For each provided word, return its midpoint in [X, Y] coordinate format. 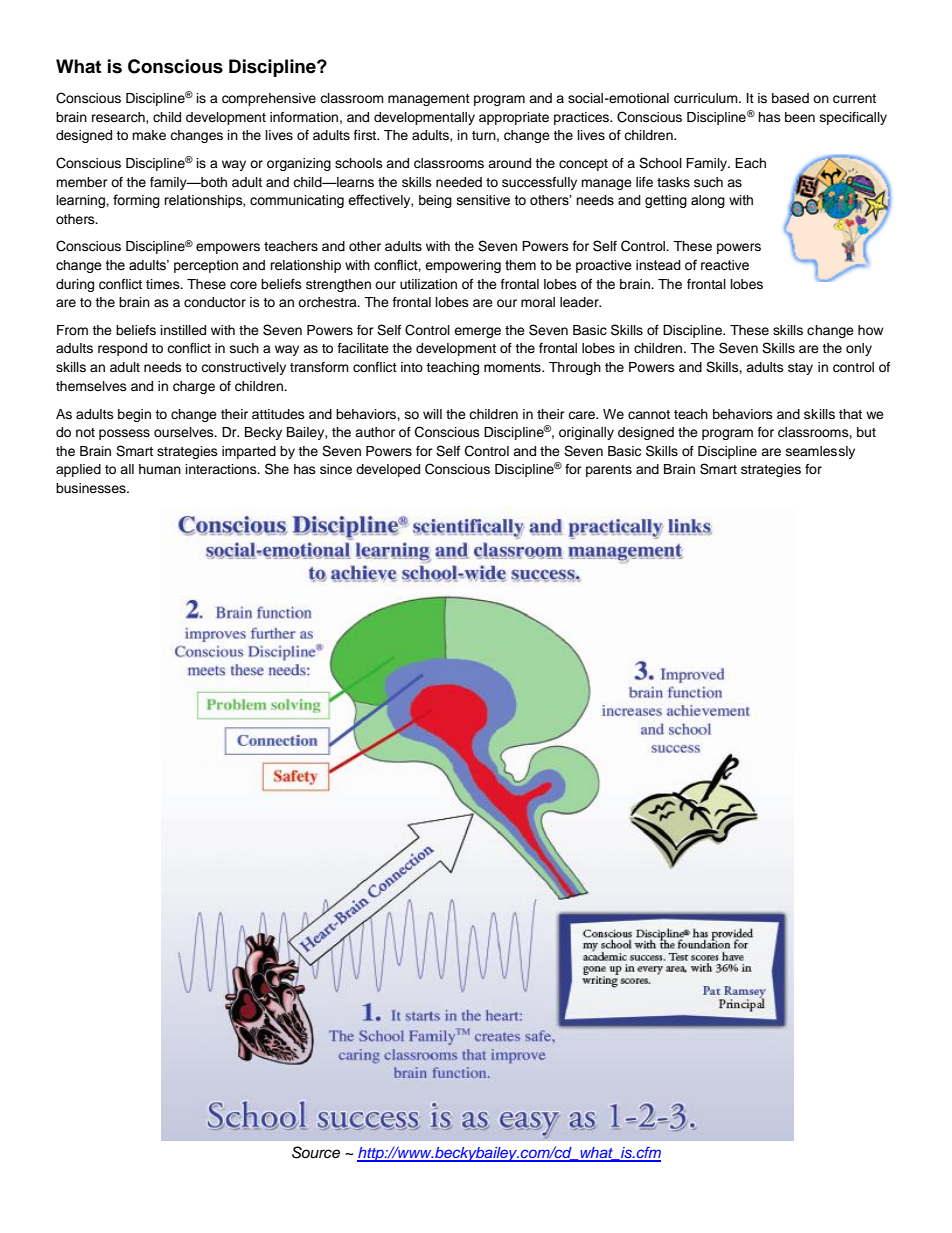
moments [513, 367]
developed [388, 470]
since [336, 469]
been [800, 117]
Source [316, 1152]
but [866, 432]
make [149, 135]
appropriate [514, 118]
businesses [92, 488]
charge [194, 387]
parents [609, 471]
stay [800, 369]
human [160, 469]
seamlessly [820, 452]
